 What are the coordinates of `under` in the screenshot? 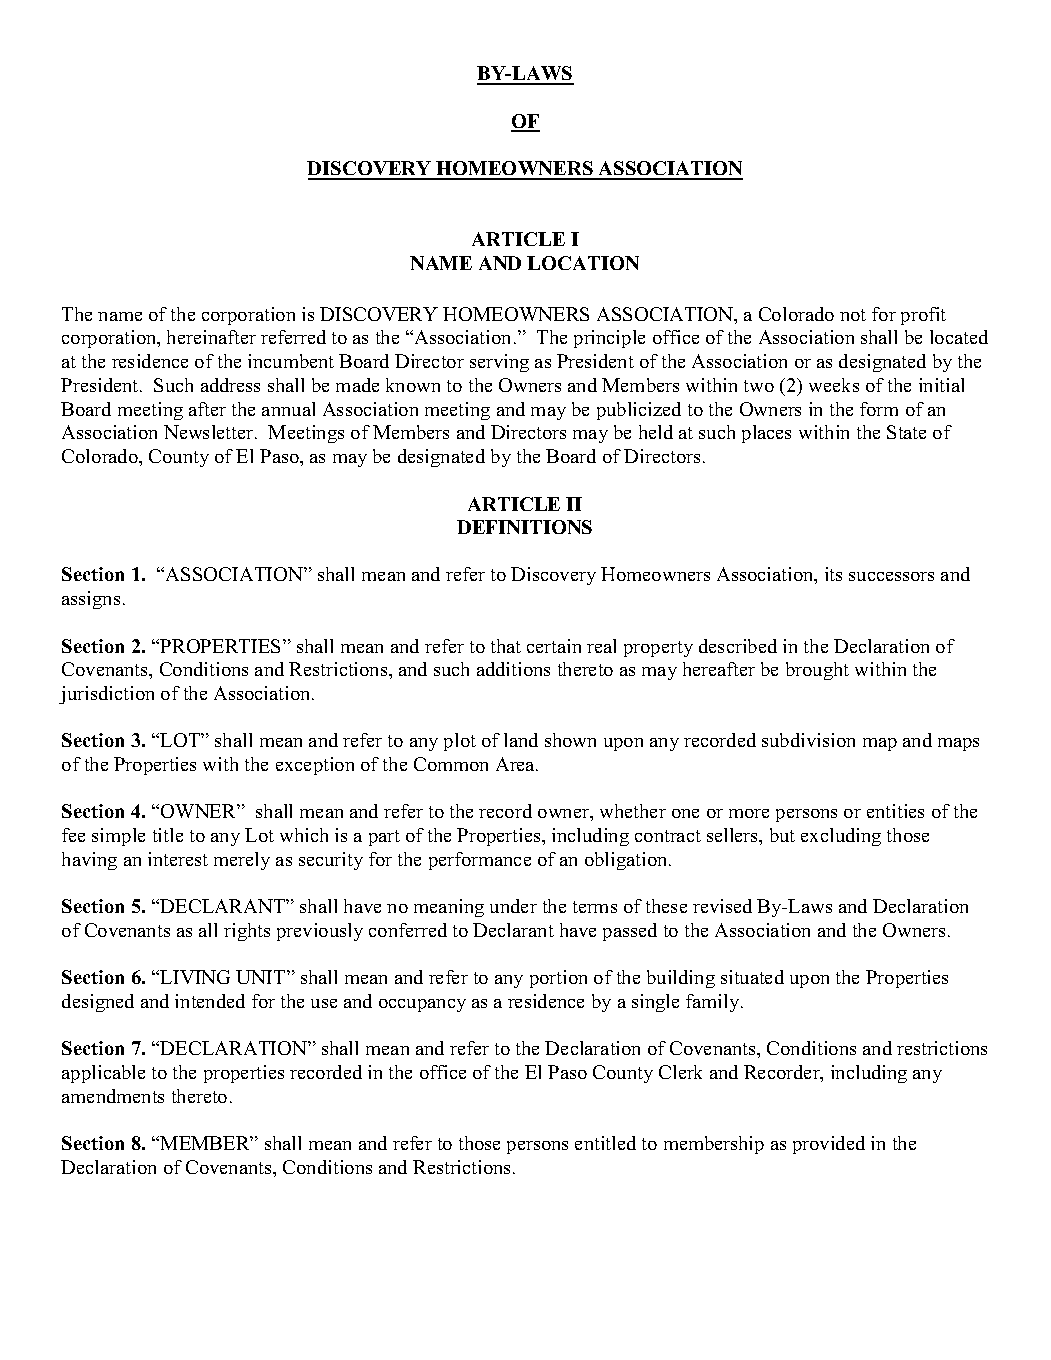 It's located at (513, 906).
